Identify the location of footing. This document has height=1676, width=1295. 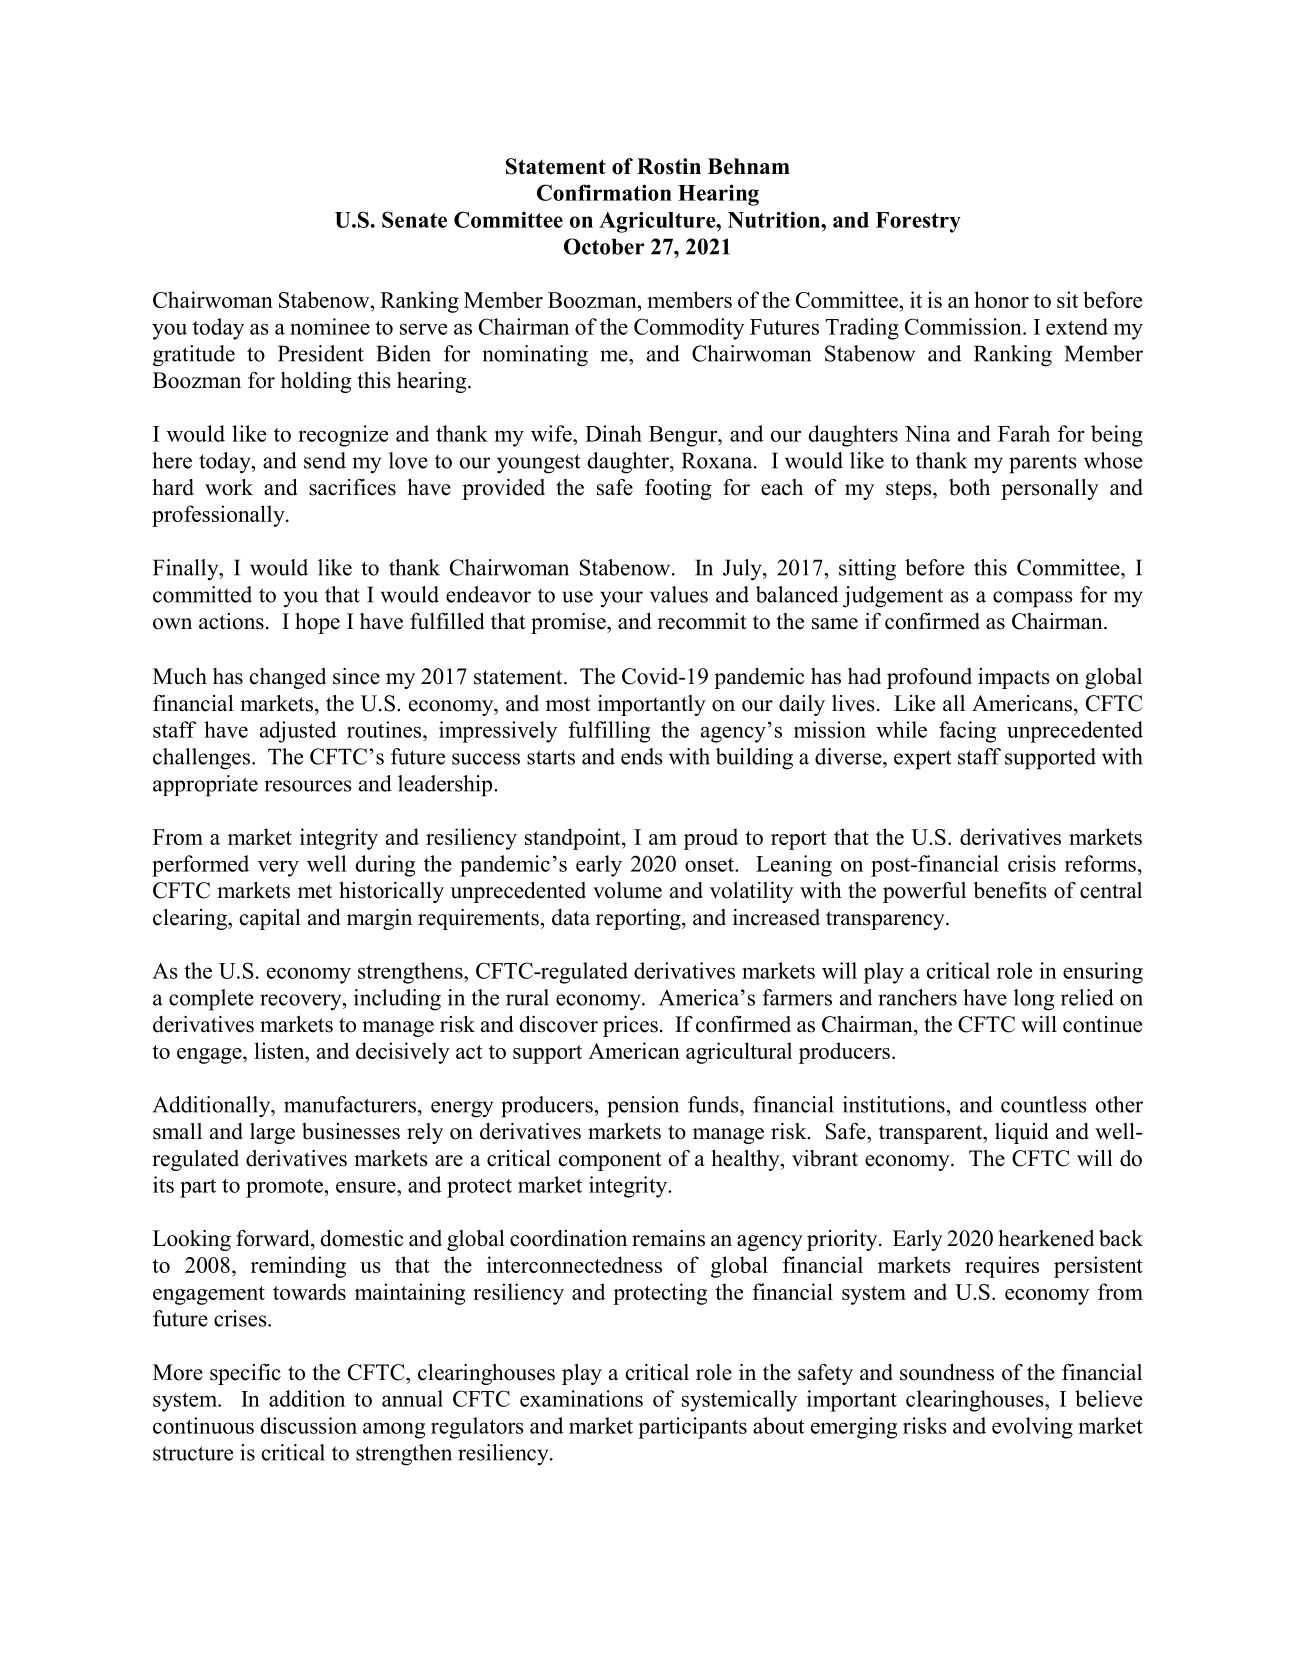
(678, 489).
